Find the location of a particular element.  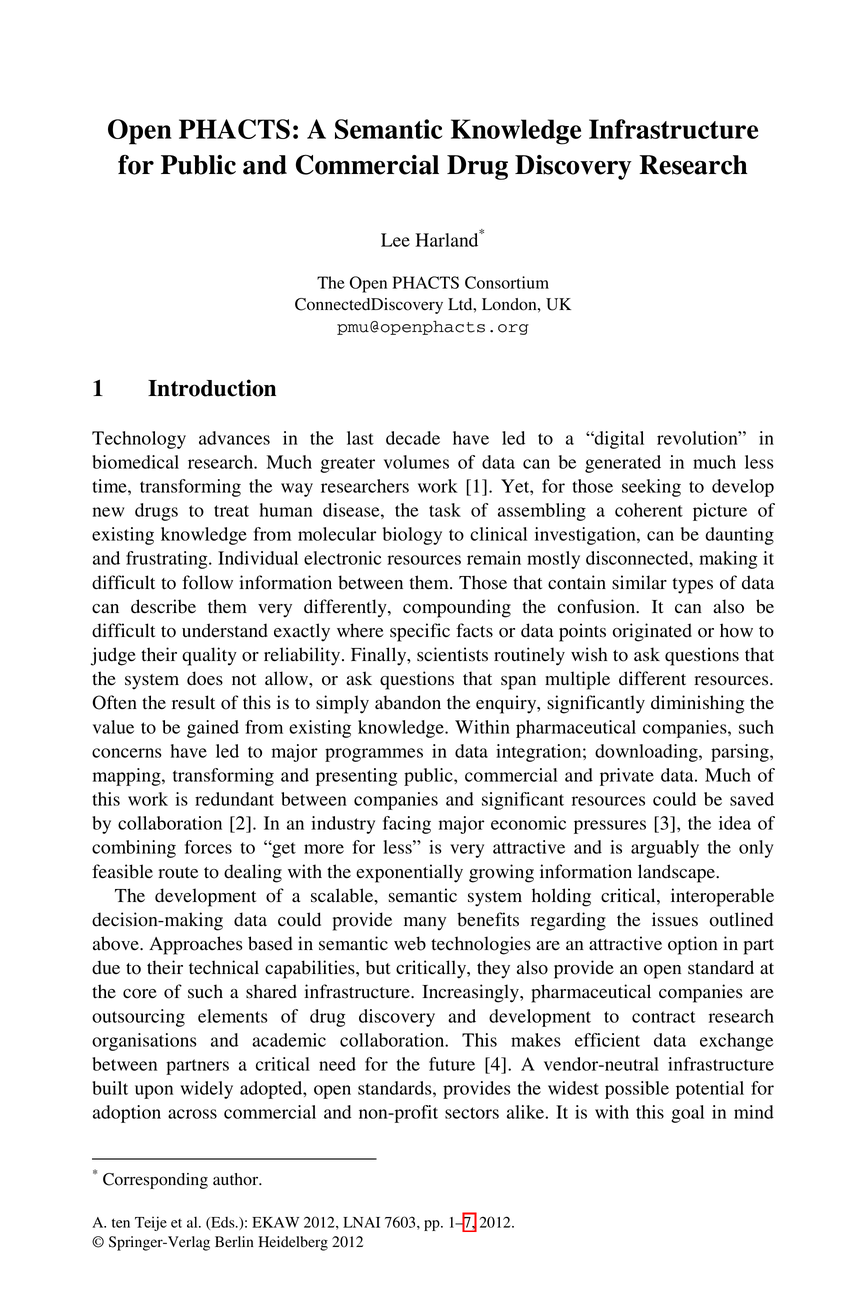

abandon is located at coordinates (408, 702).
